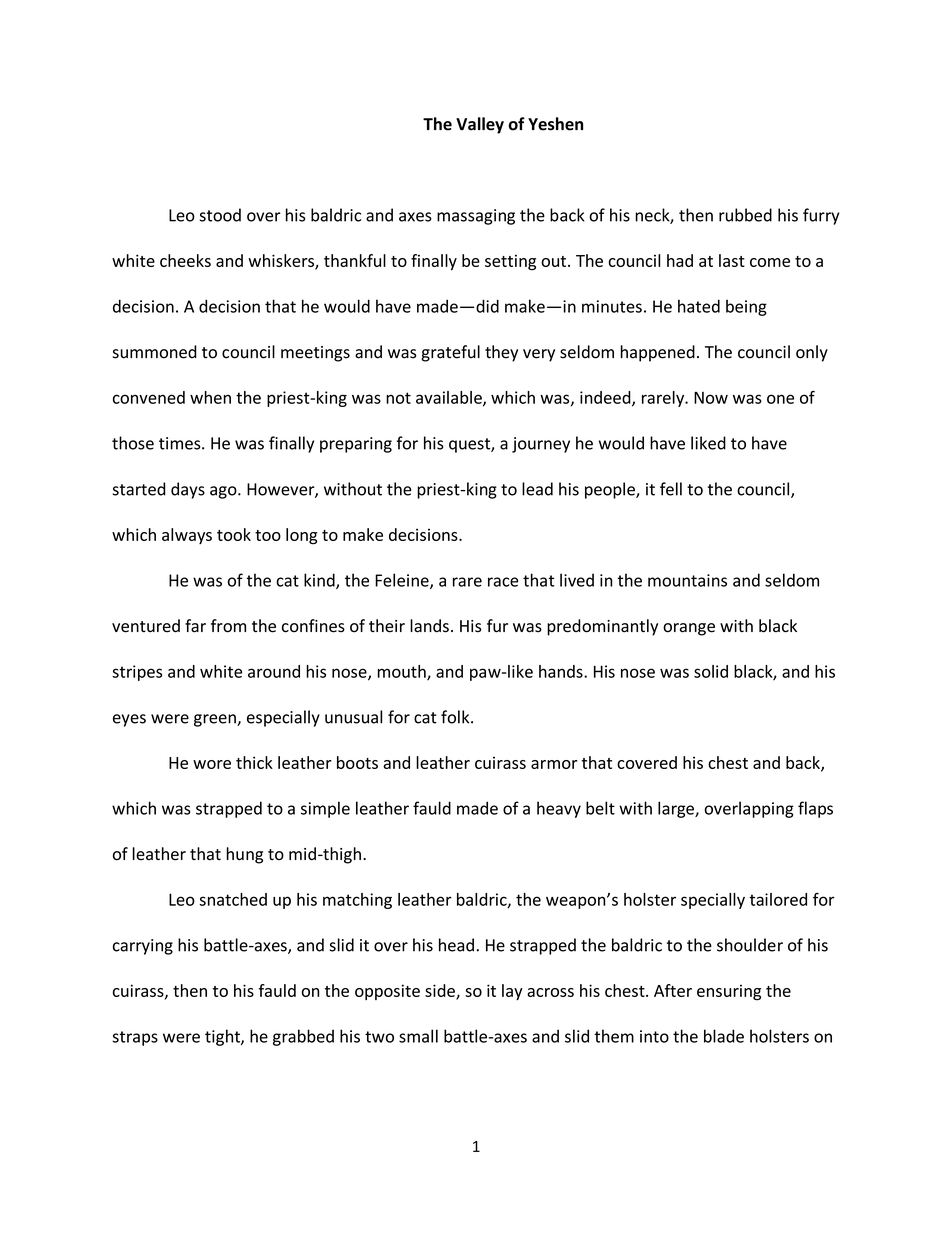 This image has height=1233, width=952. What do you see at coordinates (228, 626) in the image?
I see `from` at bounding box center [228, 626].
